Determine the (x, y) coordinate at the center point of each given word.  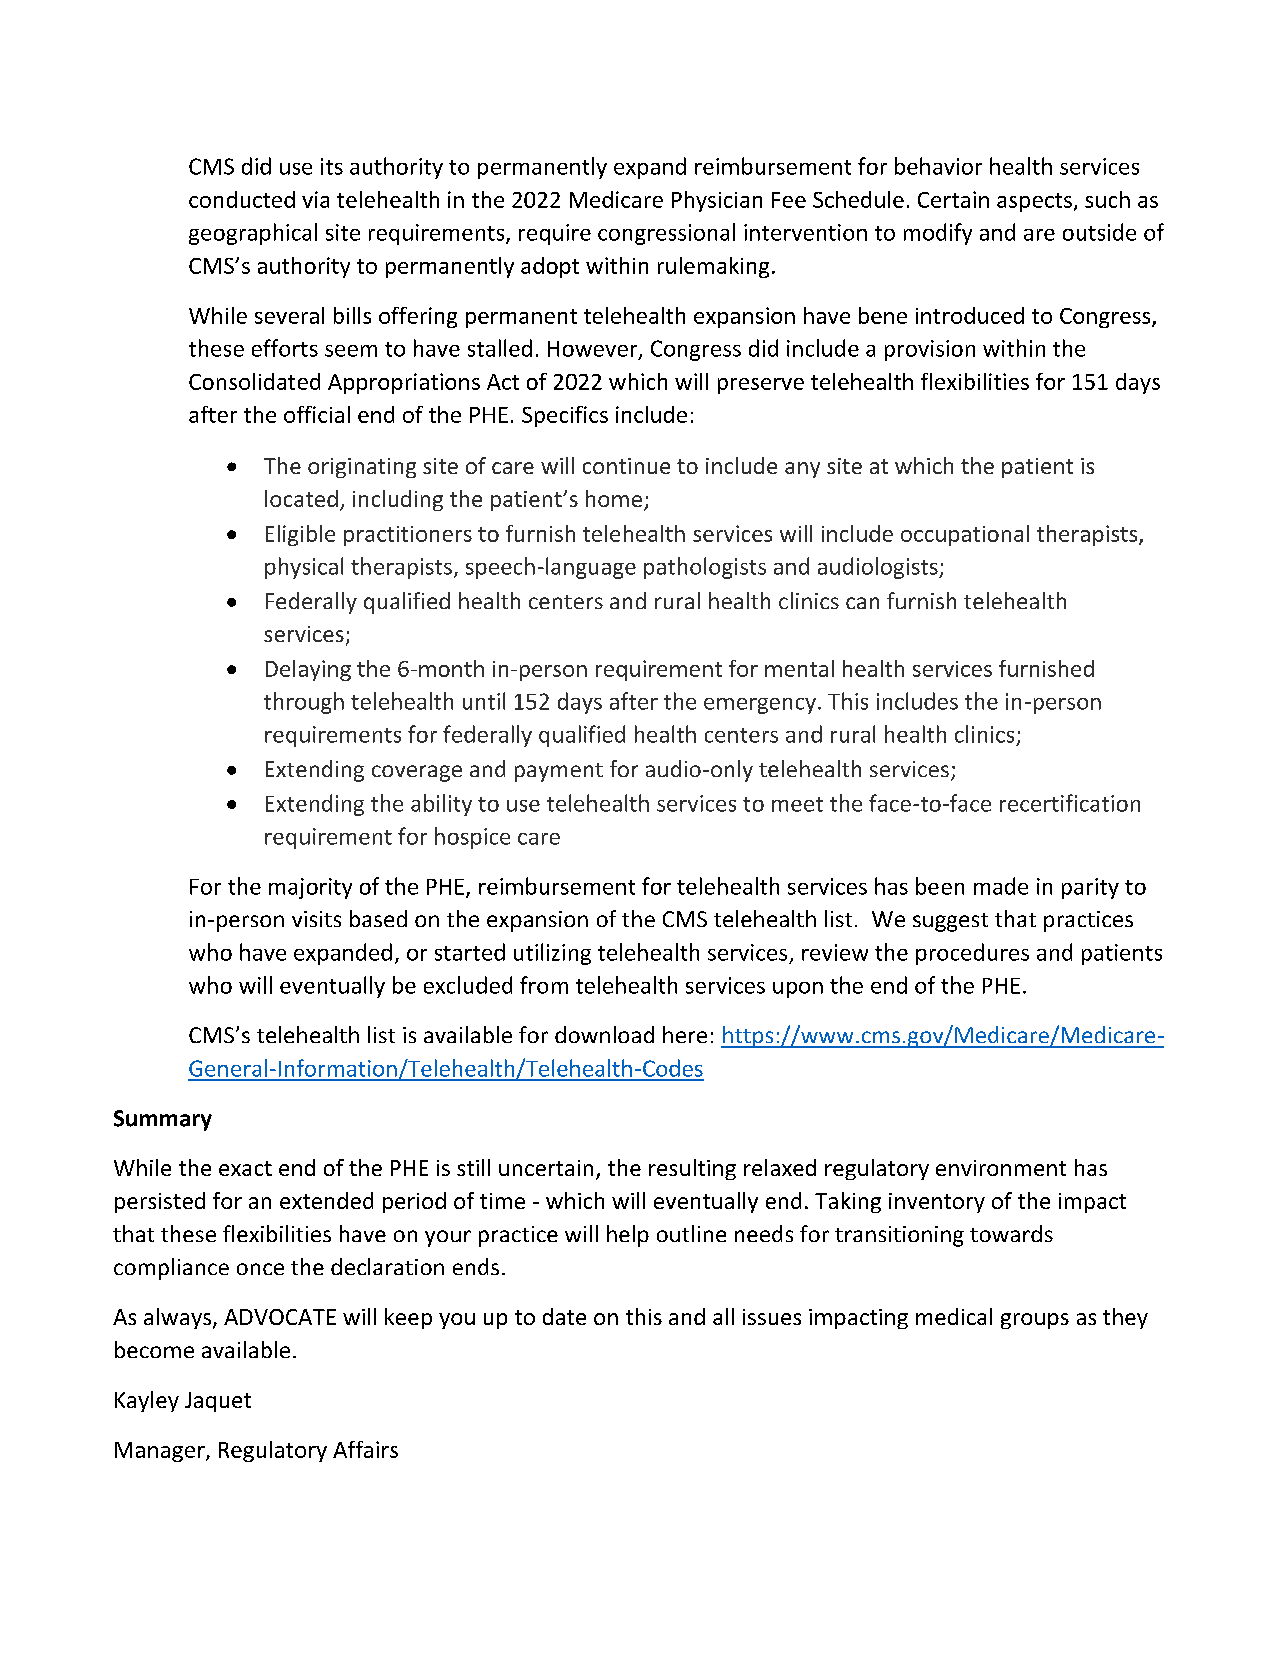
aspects (1034, 202)
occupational (965, 535)
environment (1001, 1168)
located (301, 498)
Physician (717, 201)
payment (559, 772)
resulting (692, 1169)
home (614, 498)
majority (310, 888)
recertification (1070, 803)
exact (245, 1168)
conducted (242, 199)
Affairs (365, 1449)
